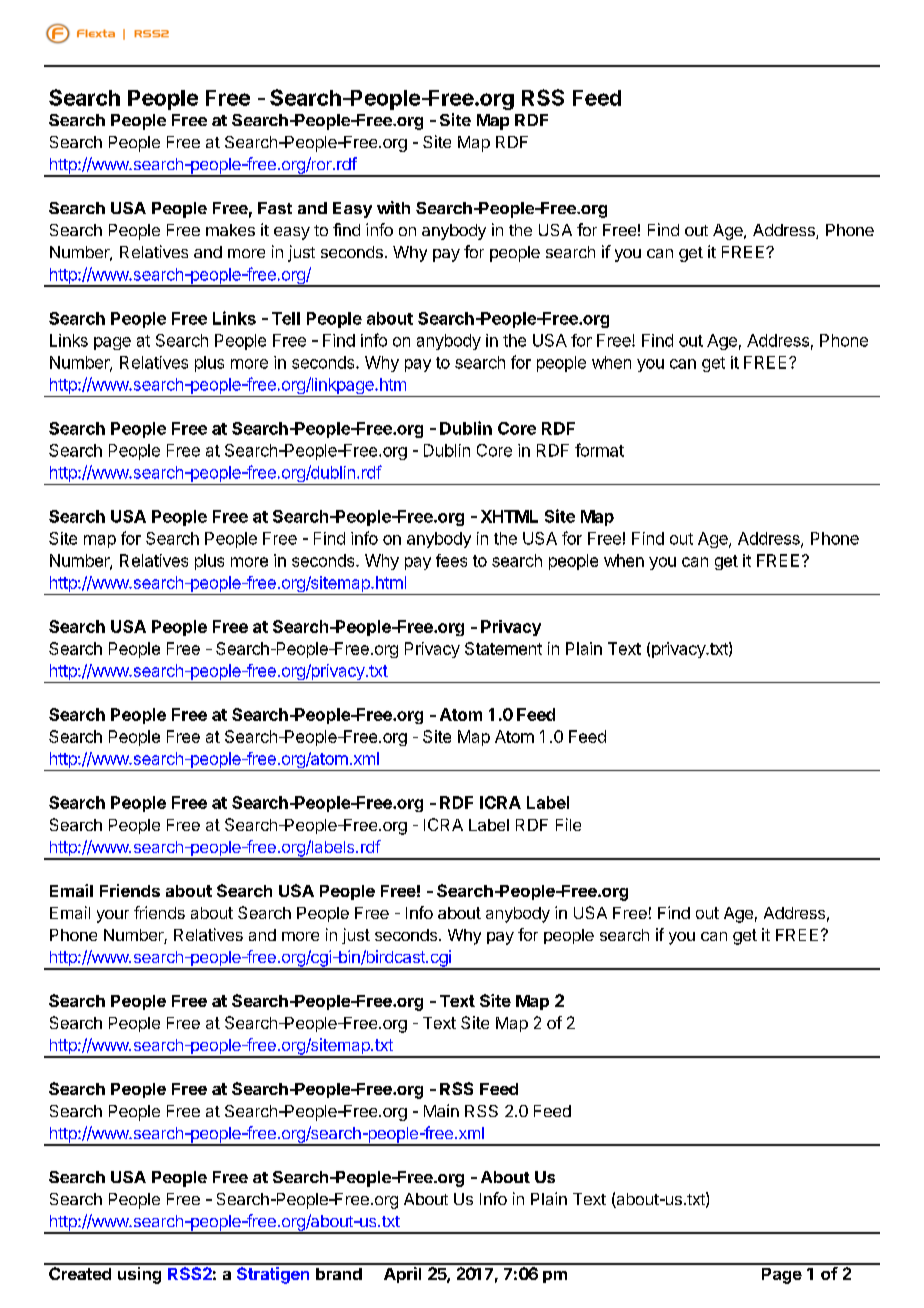 The height and width of the document is (1308, 924). I want to click on makes, so click(230, 230).
